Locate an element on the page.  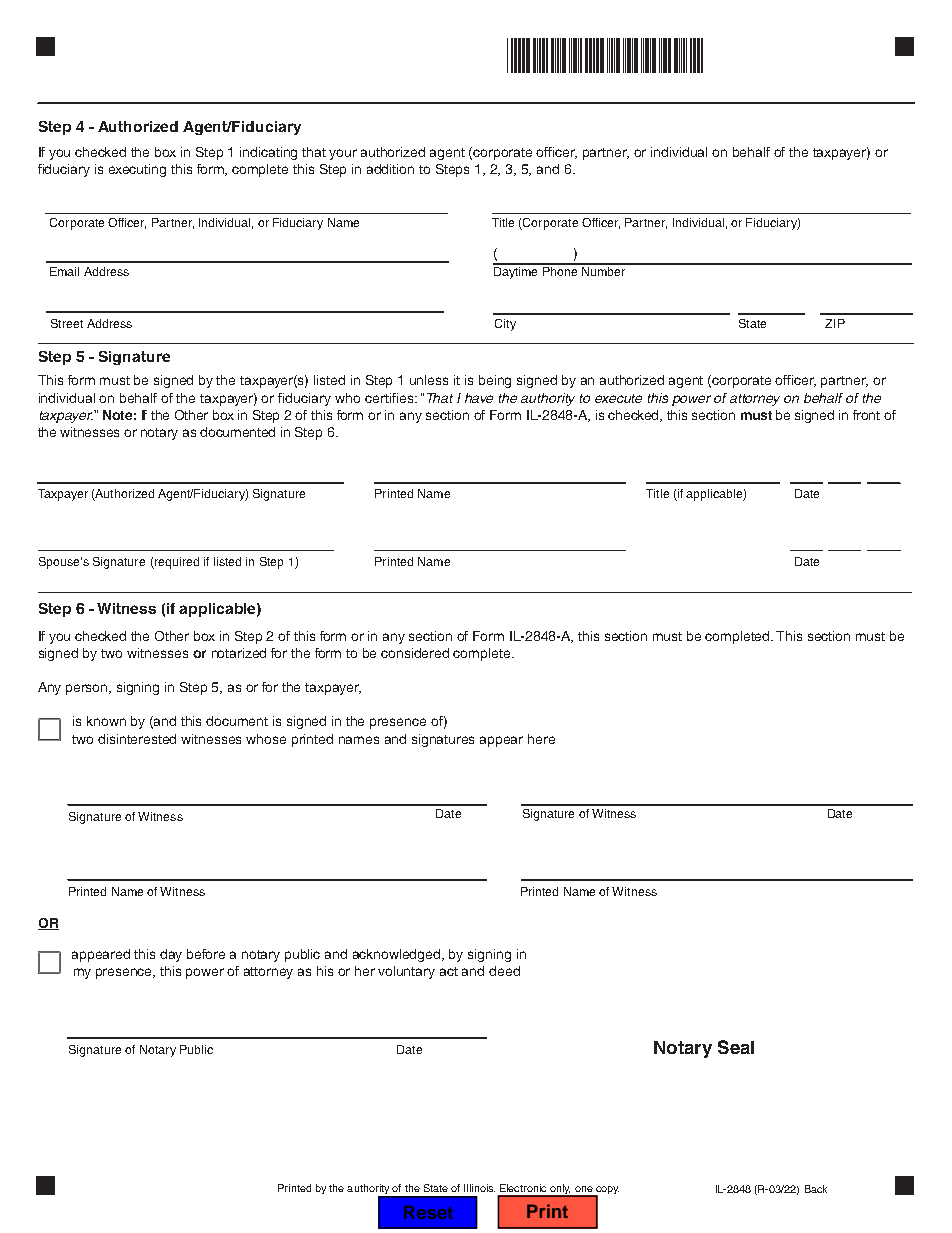
Illinois is located at coordinates (479, 1188).
